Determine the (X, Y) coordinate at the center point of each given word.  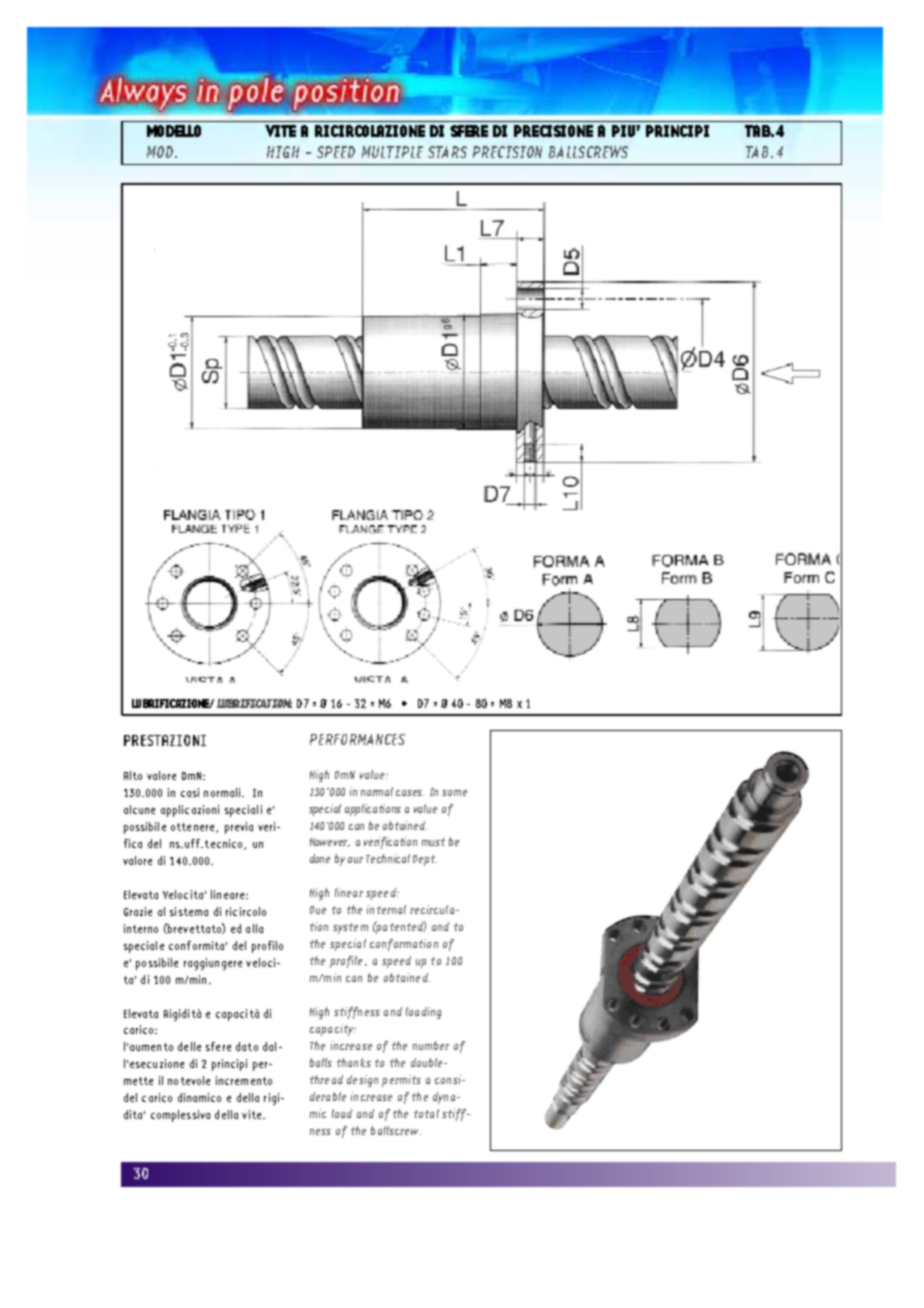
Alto (133, 775)
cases (410, 793)
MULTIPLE (392, 152)
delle (189, 1046)
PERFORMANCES (357, 739)
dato (247, 1046)
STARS (447, 152)
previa (239, 828)
